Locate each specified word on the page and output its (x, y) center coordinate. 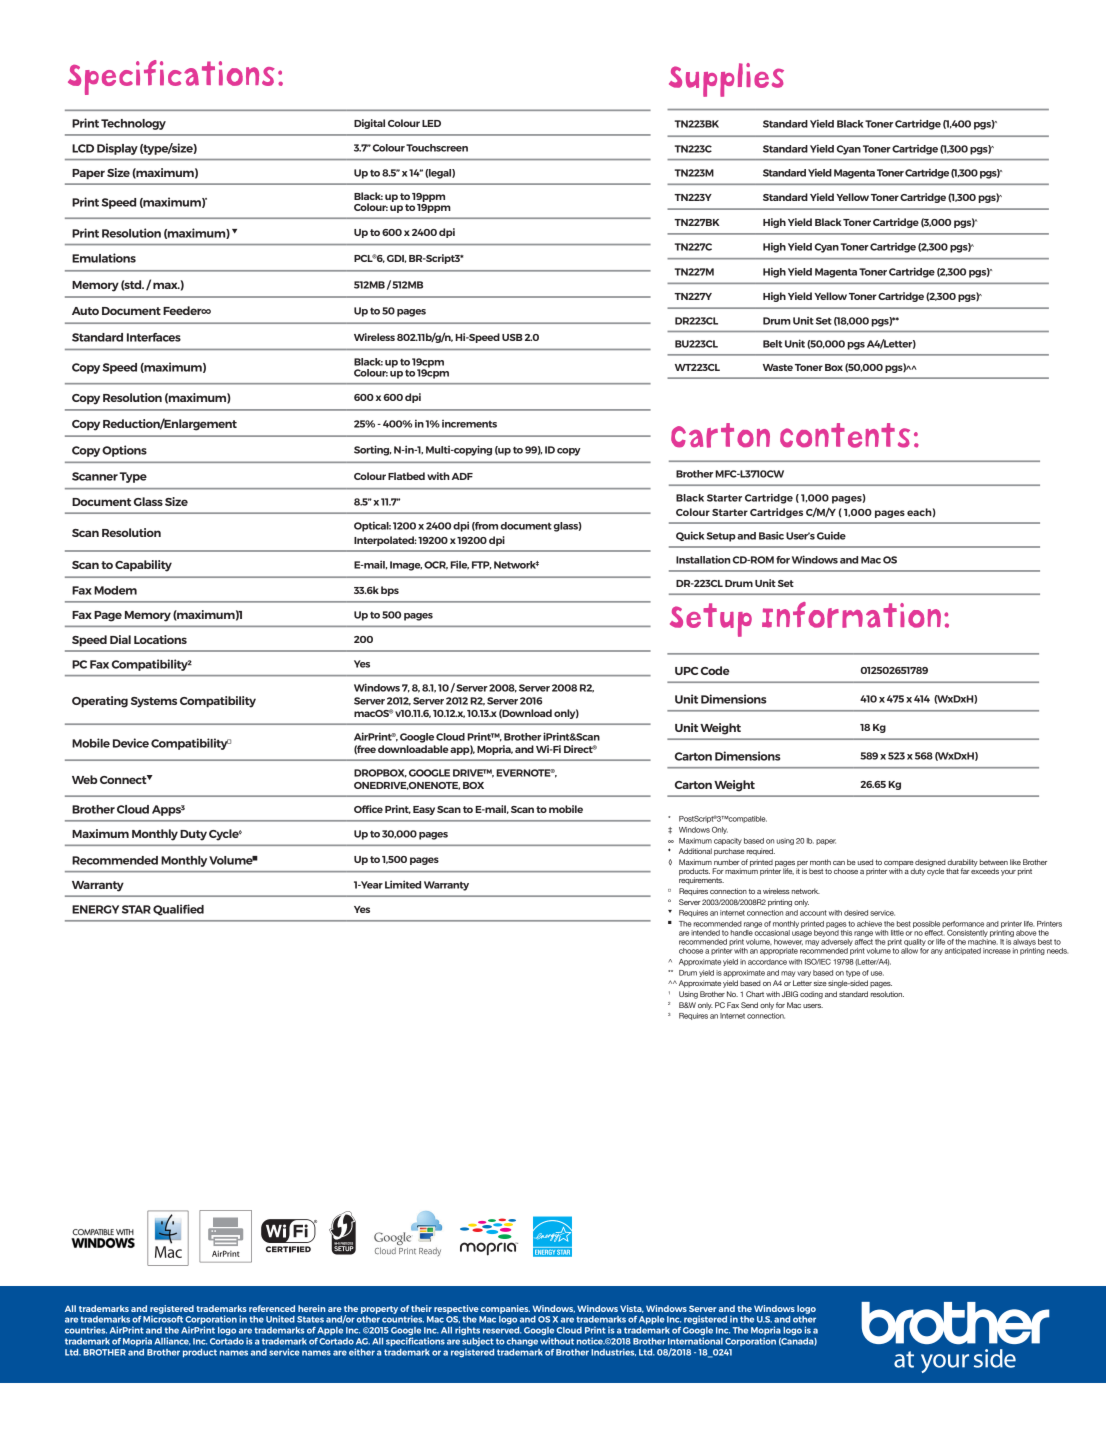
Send (749, 1005)
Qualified (178, 910)
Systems (154, 702)
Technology (133, 124)
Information (851, 615)
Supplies (726, 80)
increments (469, 424)
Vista (632, 1309)
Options (124, 451)
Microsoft (163, 1318)
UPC (686, 671)
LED (431, 123)
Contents (845, 435)
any (937, 952)
